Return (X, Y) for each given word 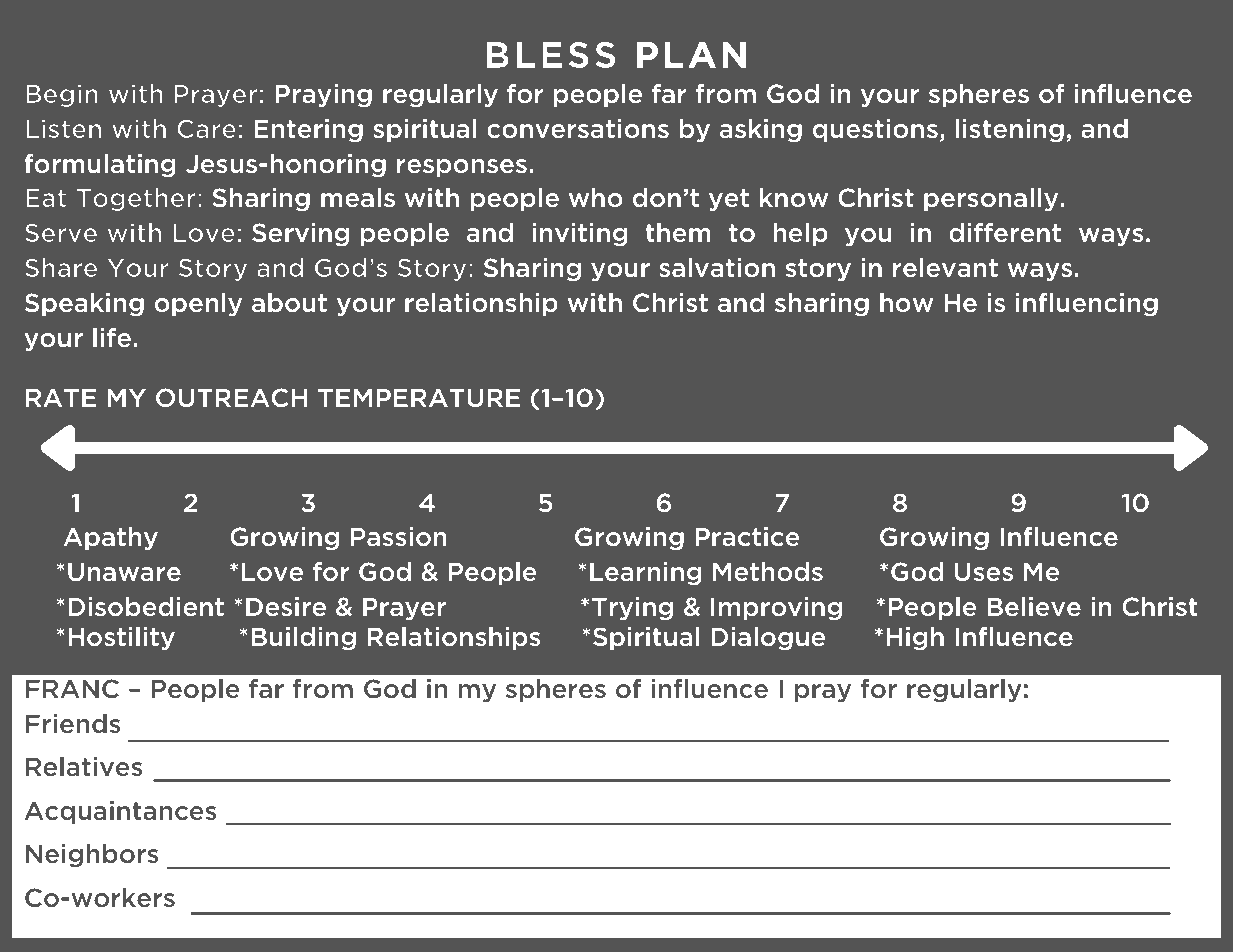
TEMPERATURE (419, 397)
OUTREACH (231, 398)
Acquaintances (120, 812)
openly (198, 304)
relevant (945, 268)
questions (875, 130)
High (915, 638)
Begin (62, 95)
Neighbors (92, 855)
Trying (632, 608)
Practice (747, 536)
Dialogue (768, 638)
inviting (580, 234)
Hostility (121, 638)
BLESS (551, 55)
